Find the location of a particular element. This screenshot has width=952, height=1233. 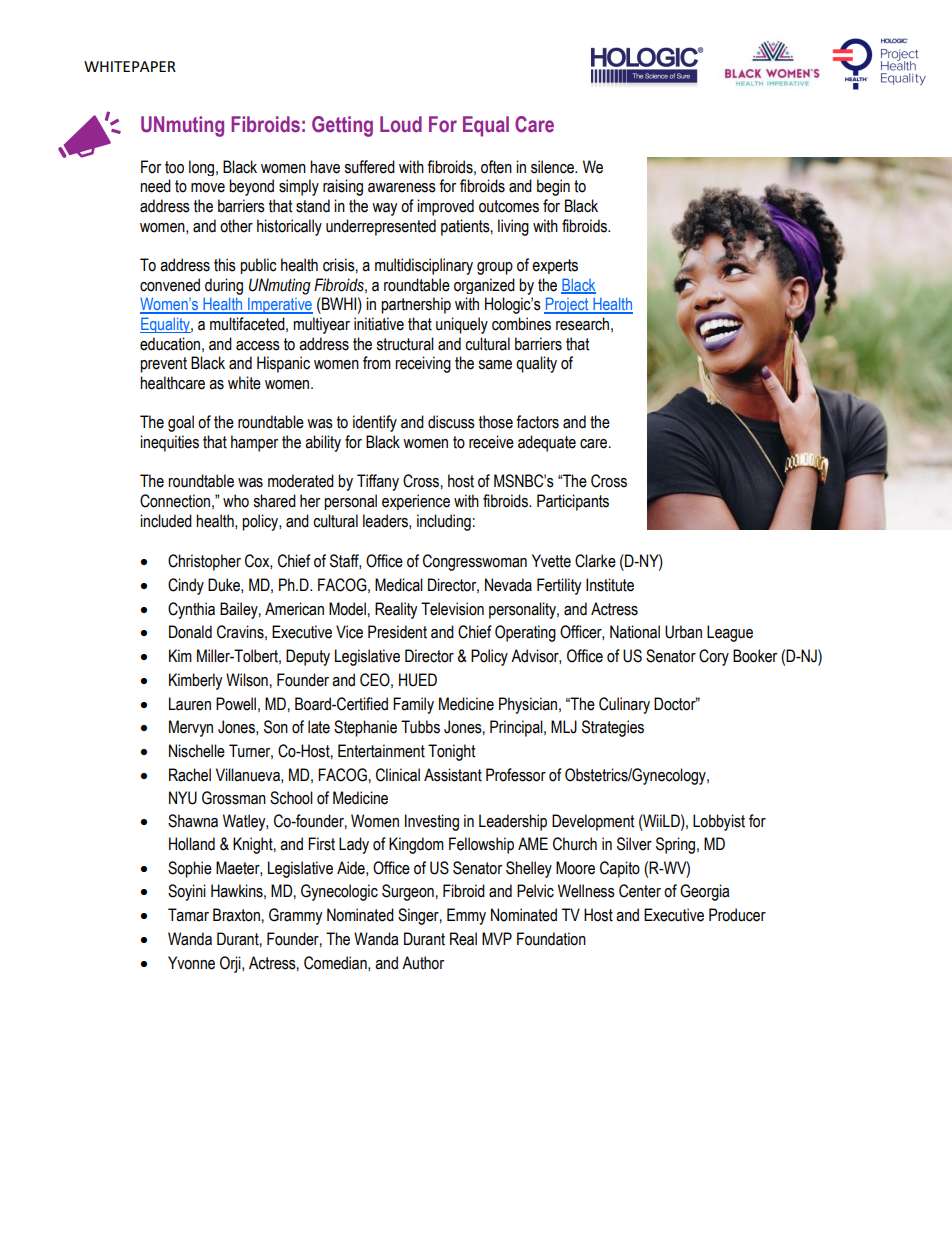

goal is located at coordinates (181, 423).
